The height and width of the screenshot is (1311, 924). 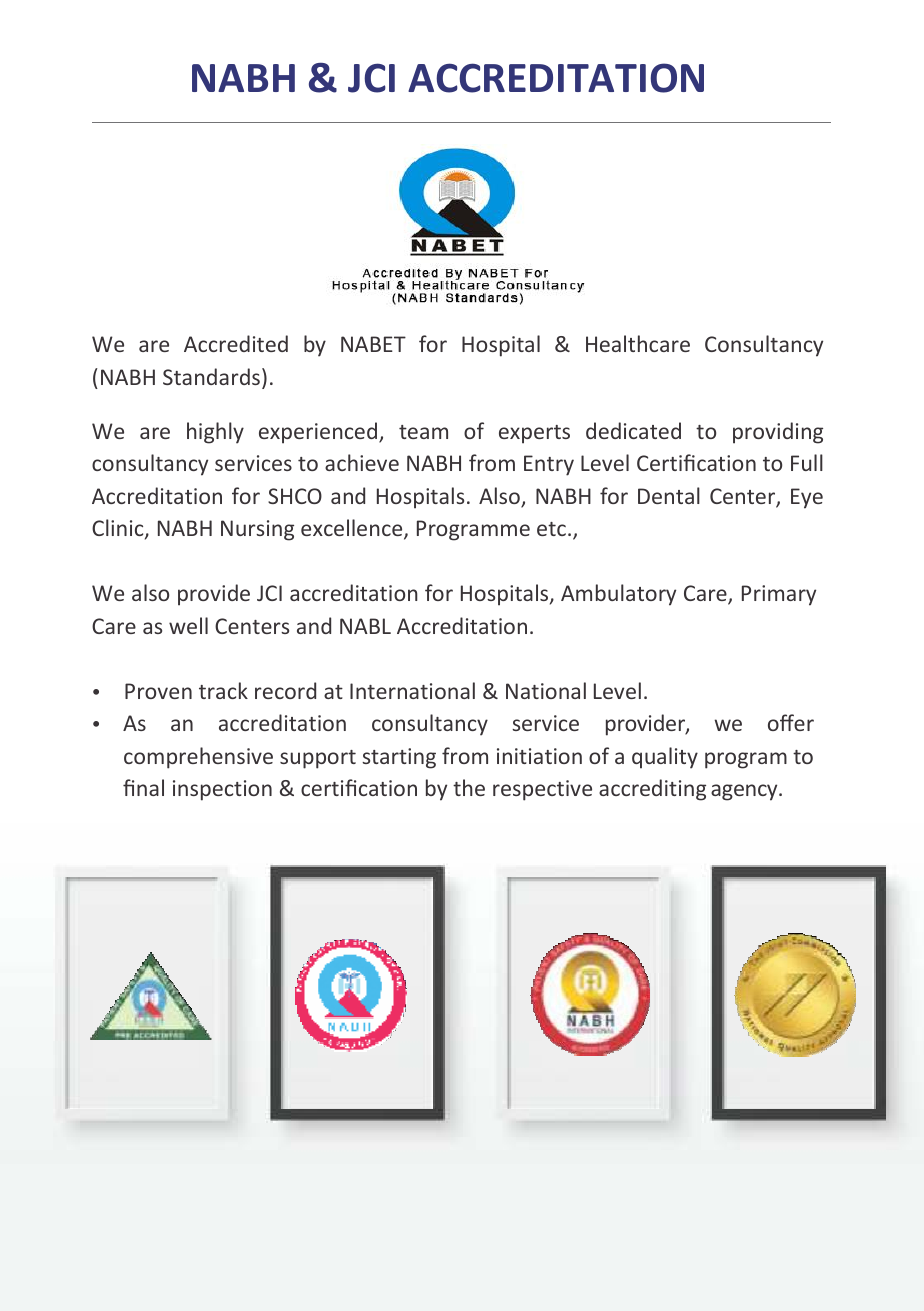 What do you see at coordinates (285, 690) in the screenshot?
I see `record` at bounding box center [285, 690].
